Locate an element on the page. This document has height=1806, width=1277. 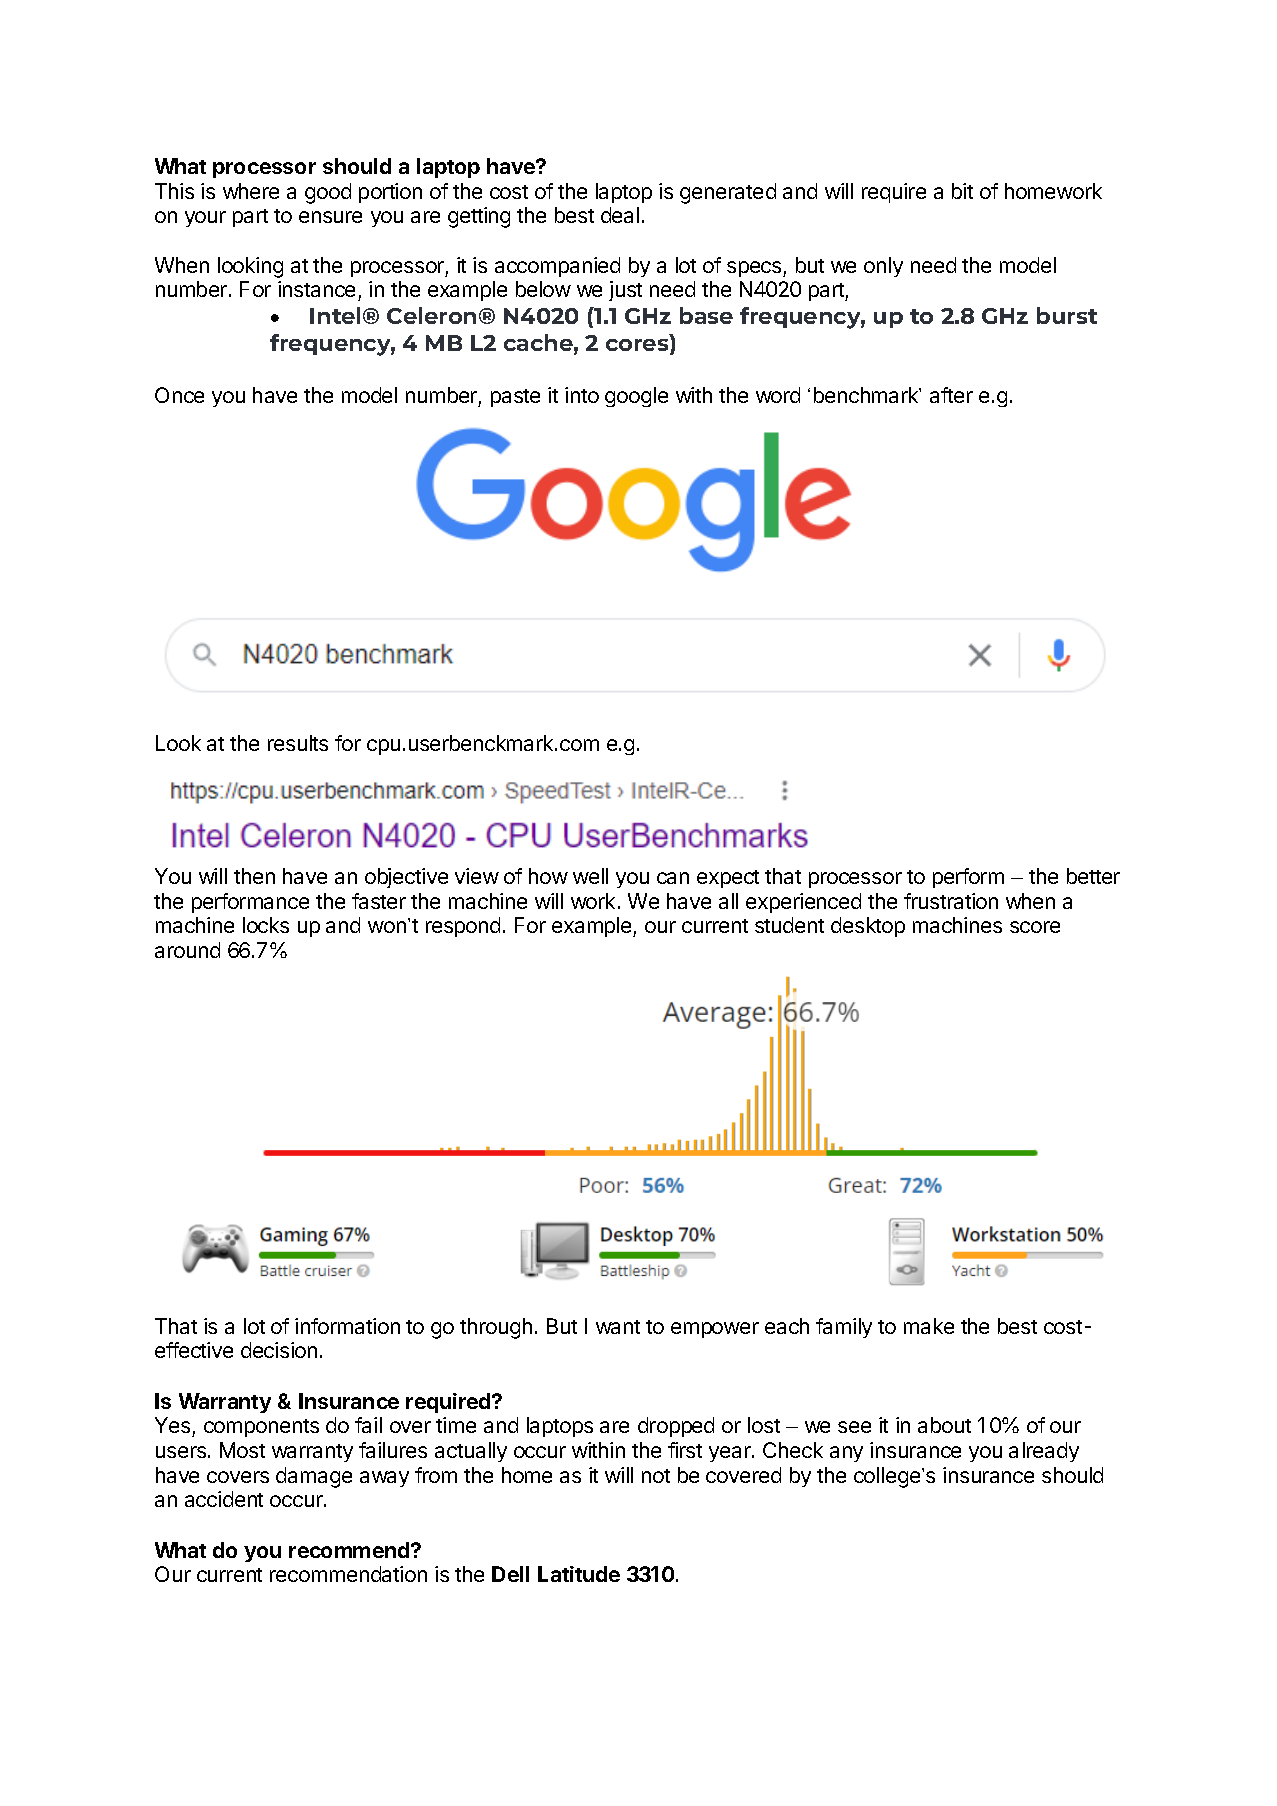
bit is located at coordinates (962, 191).
